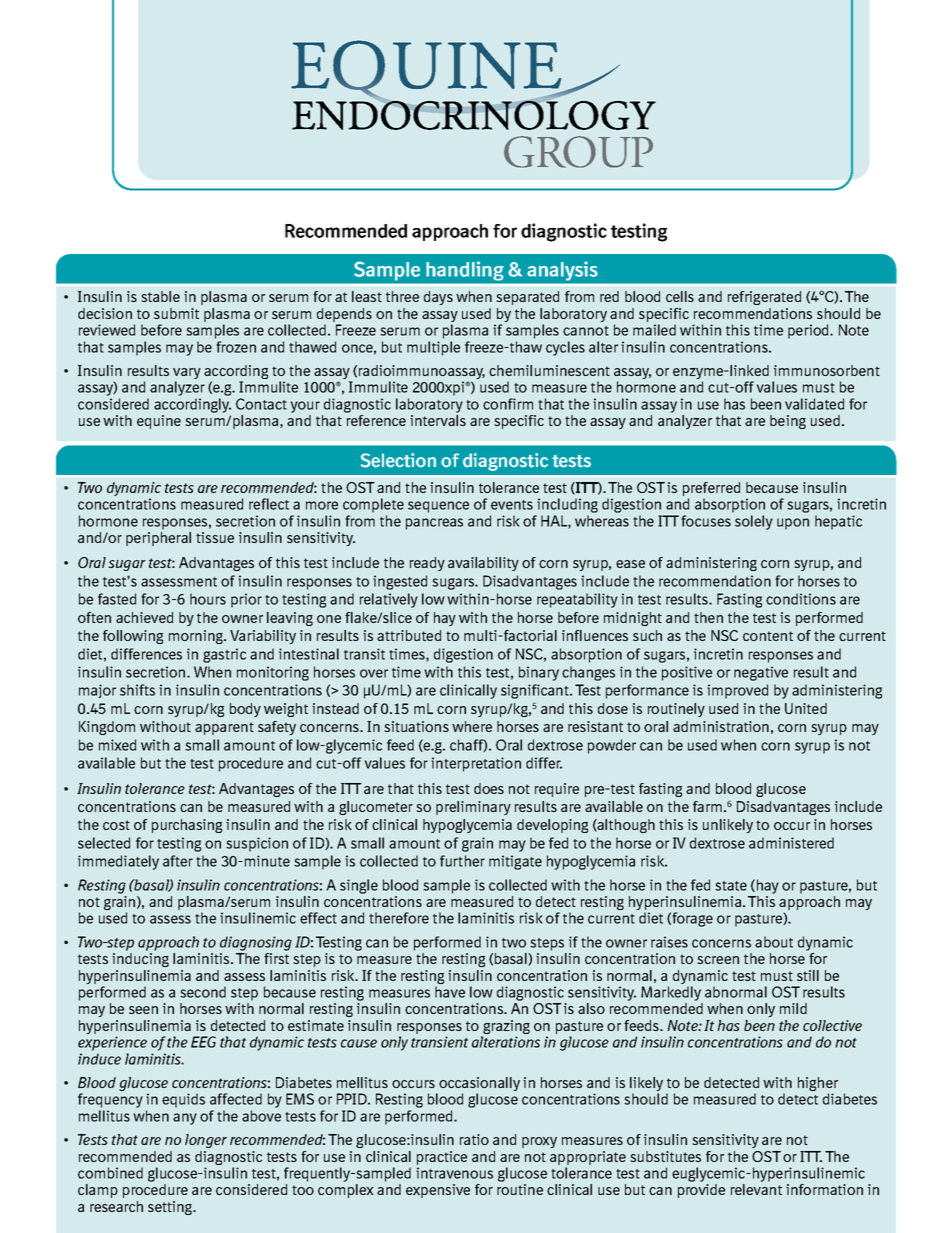 This image has height=1233, width=952. Describe the element at coordinates (159, 422) in the image. I see `equine` at that location.
